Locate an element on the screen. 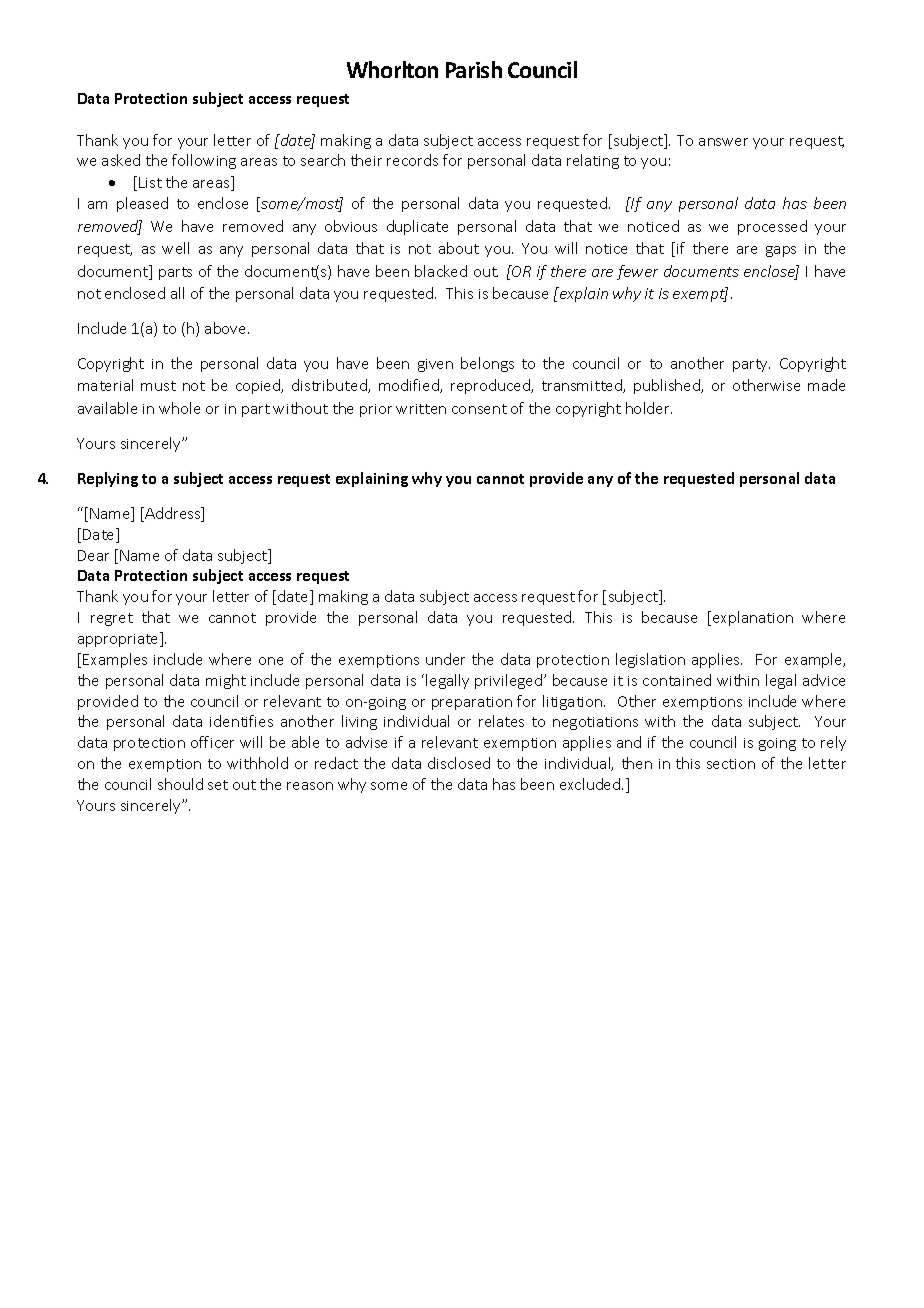 The width and height of the screenshot is (924, 1308). Parish is located at coordinates (474, 69).
